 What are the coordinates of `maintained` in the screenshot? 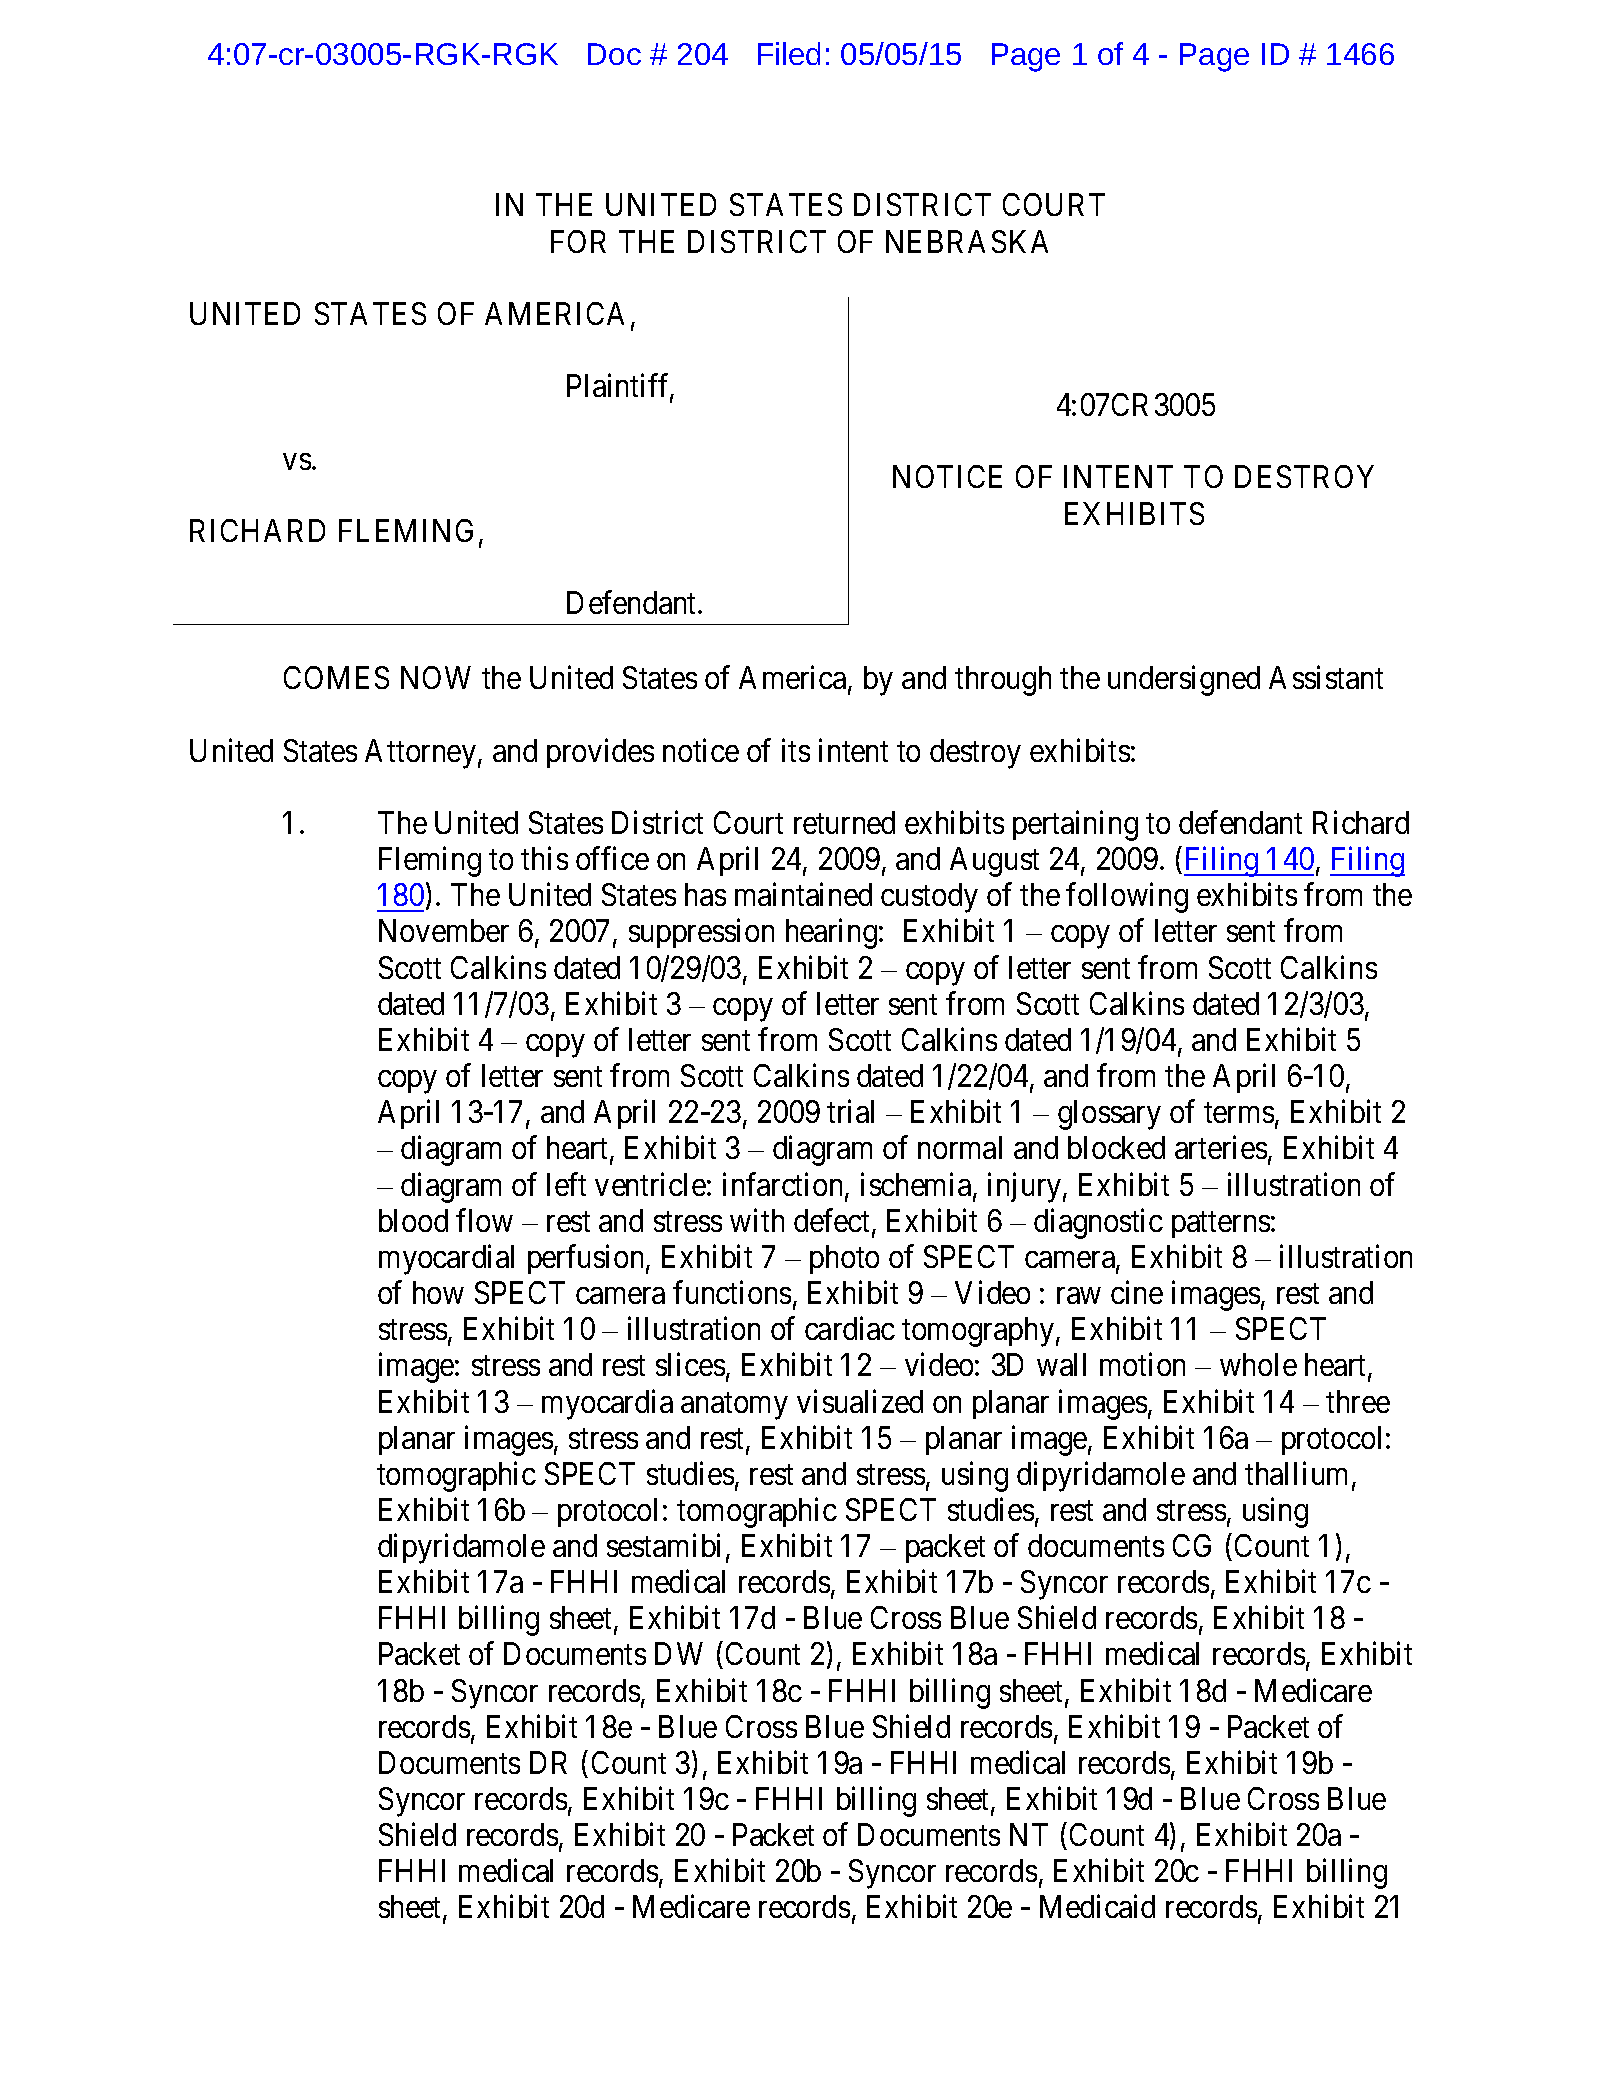 It's located at (803, 894).
